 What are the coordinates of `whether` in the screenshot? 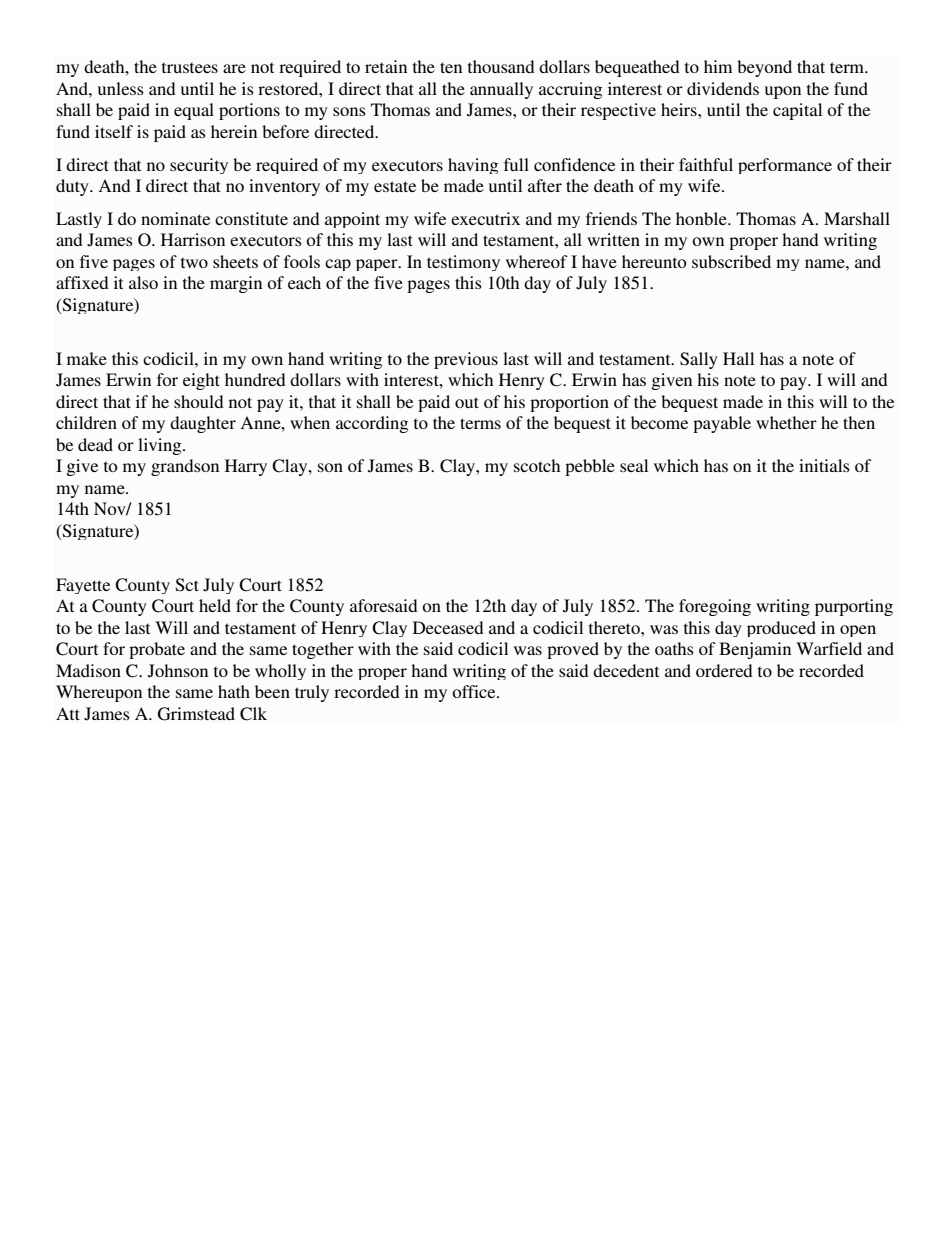 It's located at (786, 422).
